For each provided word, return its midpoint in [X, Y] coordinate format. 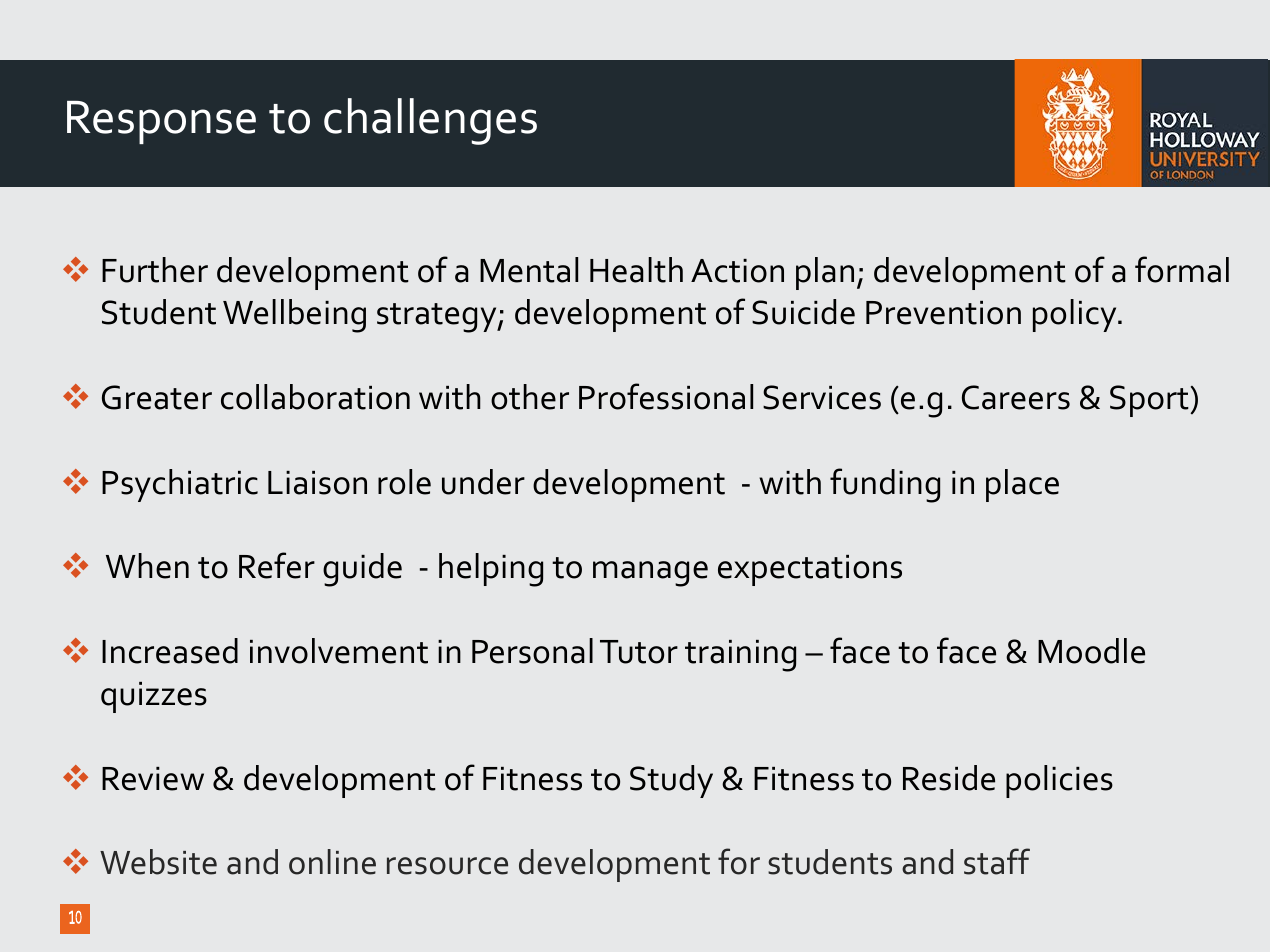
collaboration [315, 397]
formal [1182, 269]
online [332, 862]
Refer [277, 565]
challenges [430, 121]
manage [650, 574]
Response [161, 122]
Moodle [1091, 651]
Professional [666, 396]
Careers [1016, 397]
